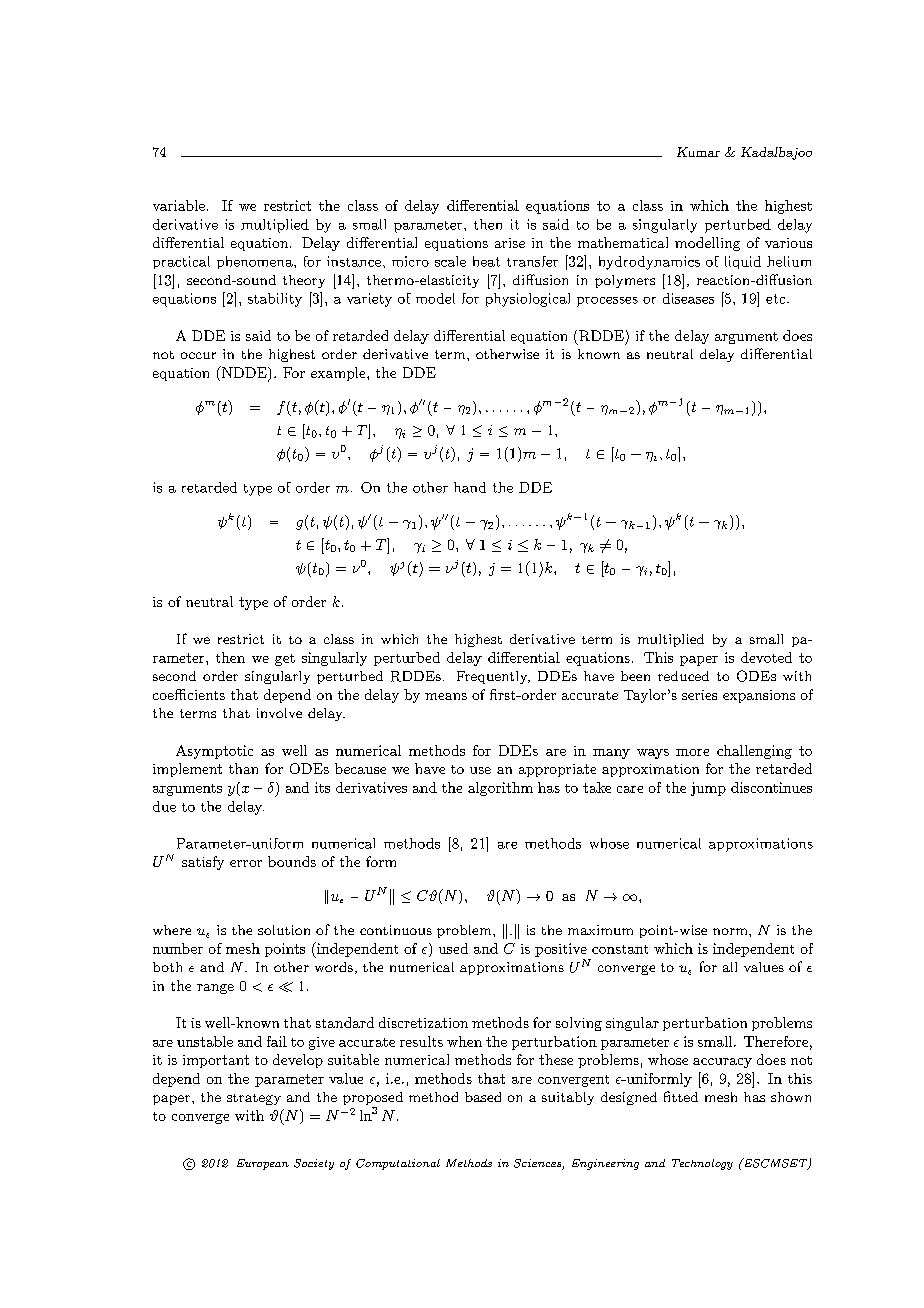 The image size is (924, 1308). I want to click on European, so click(263, 1164).
